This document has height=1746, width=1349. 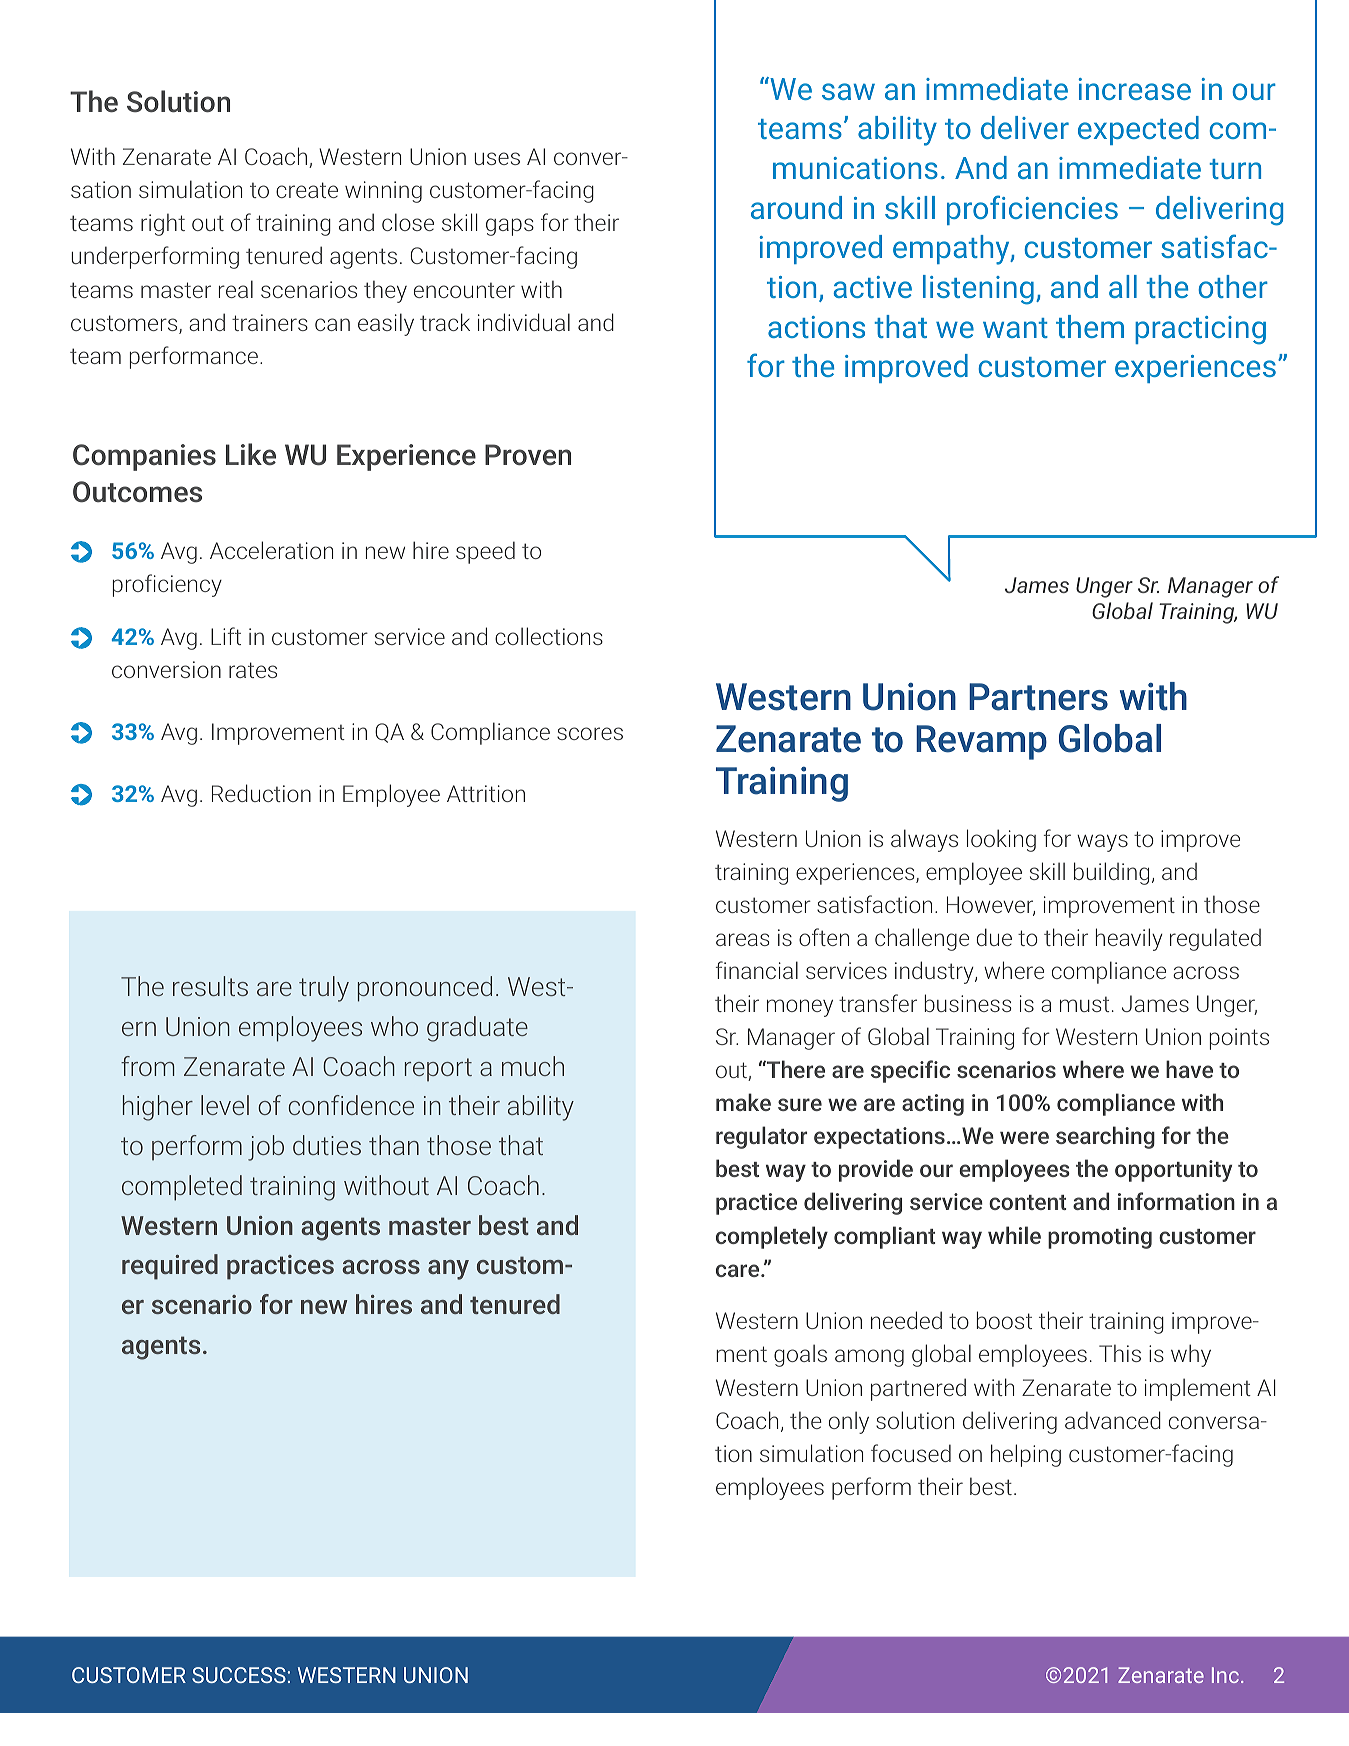 What do you see at coordinates (849, 1422) in the document?
I see `only` at bounding box center [849, 1422].
